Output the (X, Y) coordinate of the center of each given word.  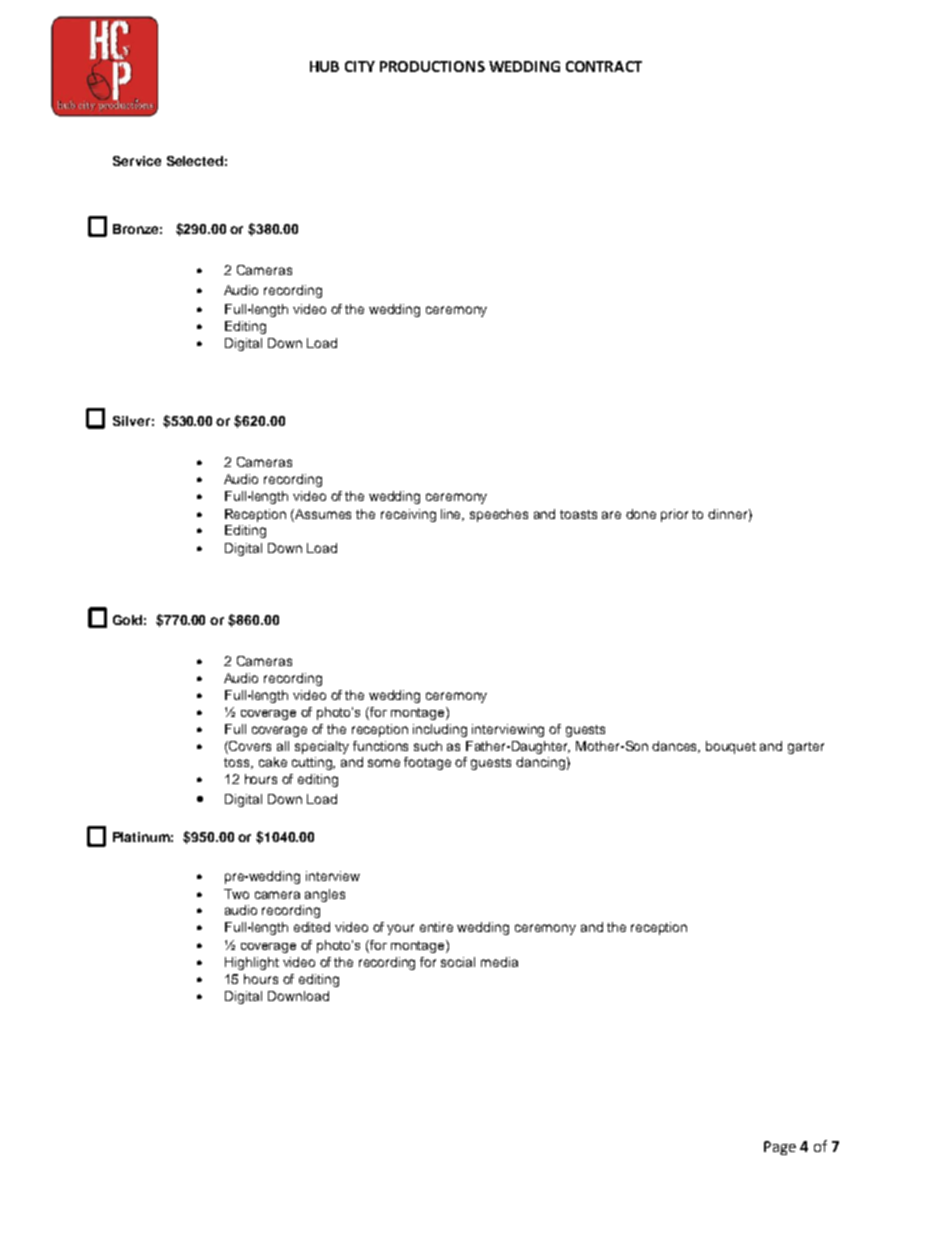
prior (674, 515)
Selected (195, 161)
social (458, 962)
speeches (499, 515)
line (452, 515)
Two (236, 894)
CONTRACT (604, 66)
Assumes (323, 514)
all (283, 746)
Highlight (252, 963)
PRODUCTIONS (432, 66)
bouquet (731, 747)
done (641, 514)
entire (436, 927)
